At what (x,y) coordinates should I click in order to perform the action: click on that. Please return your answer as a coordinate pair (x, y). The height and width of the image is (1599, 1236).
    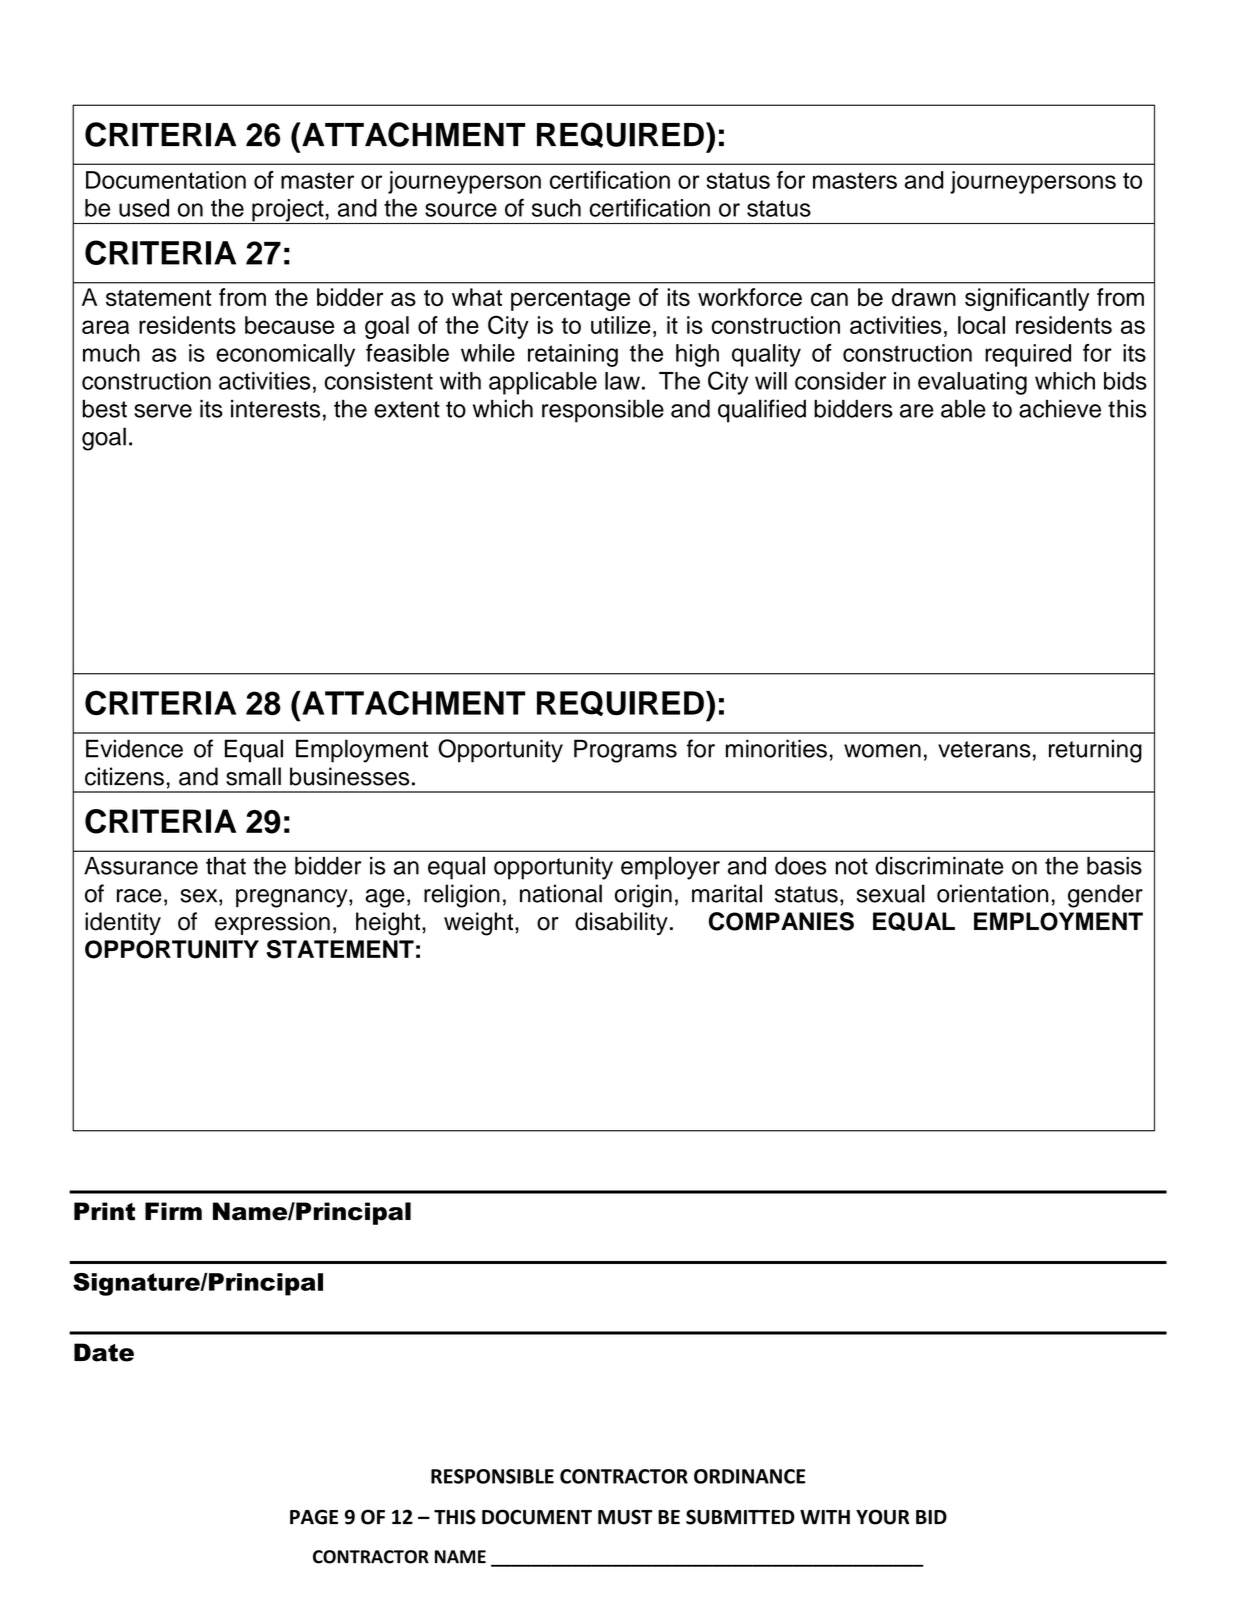
    Looking at the image, I should click on (226, 866).
